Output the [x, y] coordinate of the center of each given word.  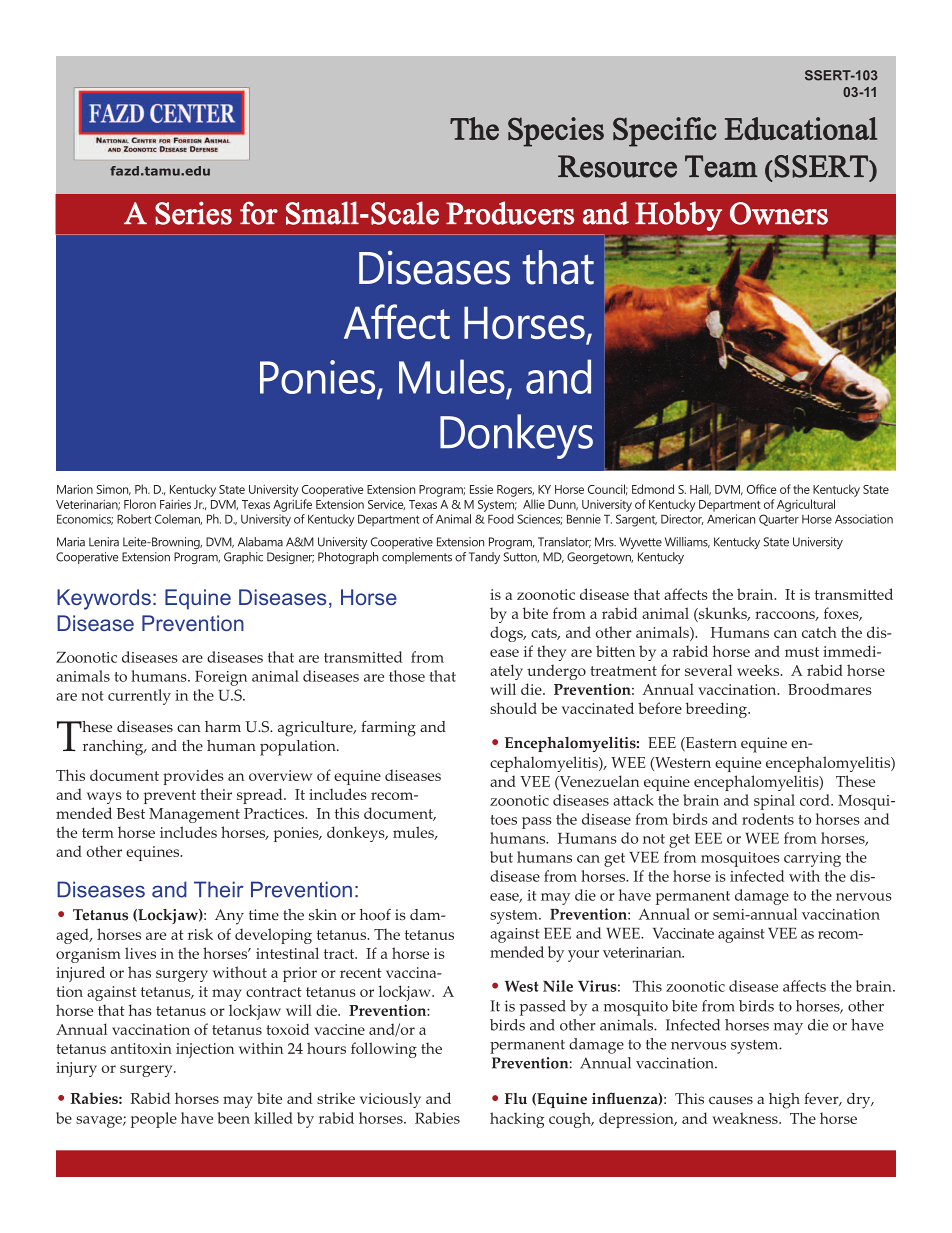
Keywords [104, 599]
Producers [510, 213]
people [154, 1120]
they [551, 653]
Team [721, 166]
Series [193, 213]
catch [819, 632]
